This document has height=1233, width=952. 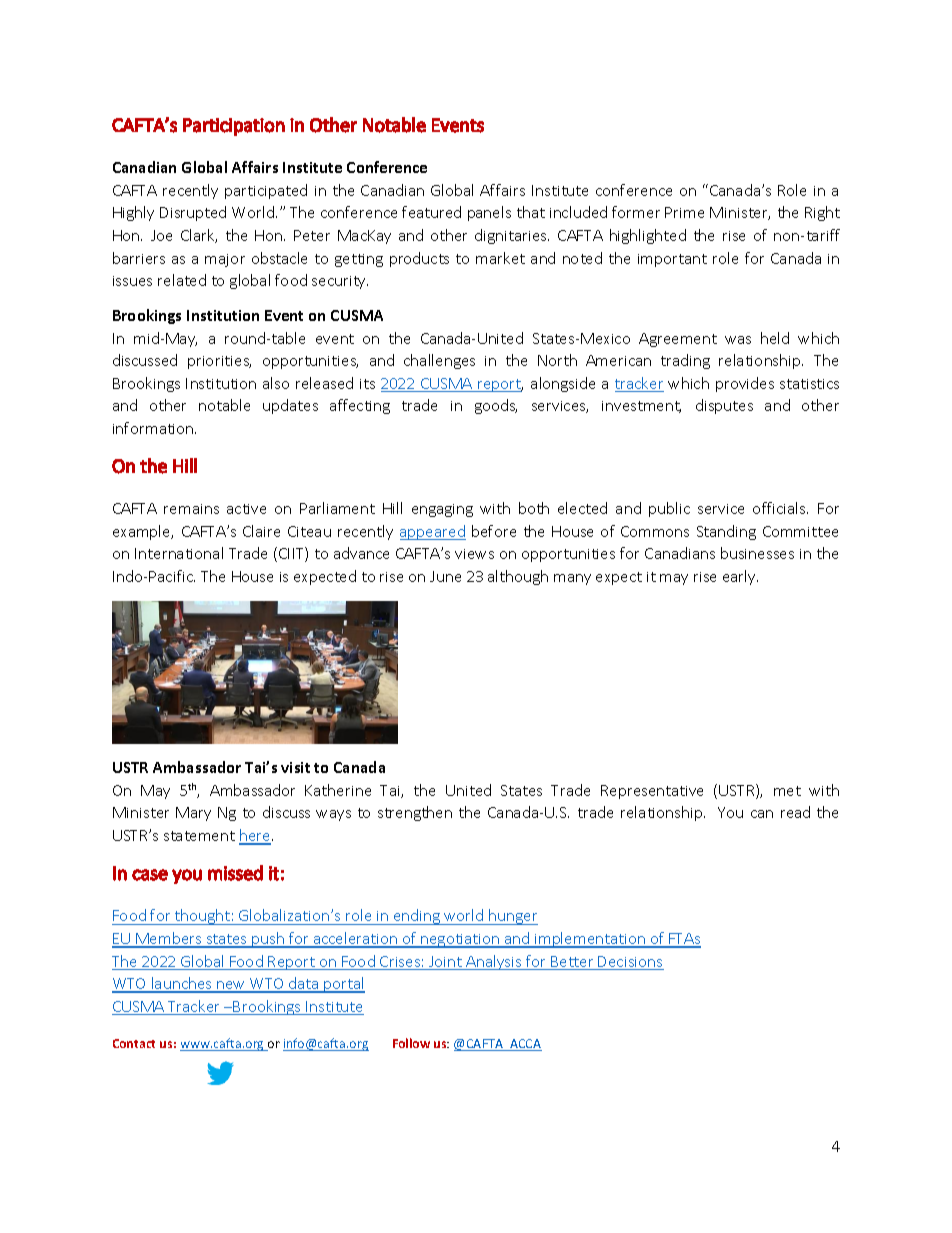 What do you see at coordinates (489, 213) in the document?
I see `panels` at bounding box center [489, 213].
